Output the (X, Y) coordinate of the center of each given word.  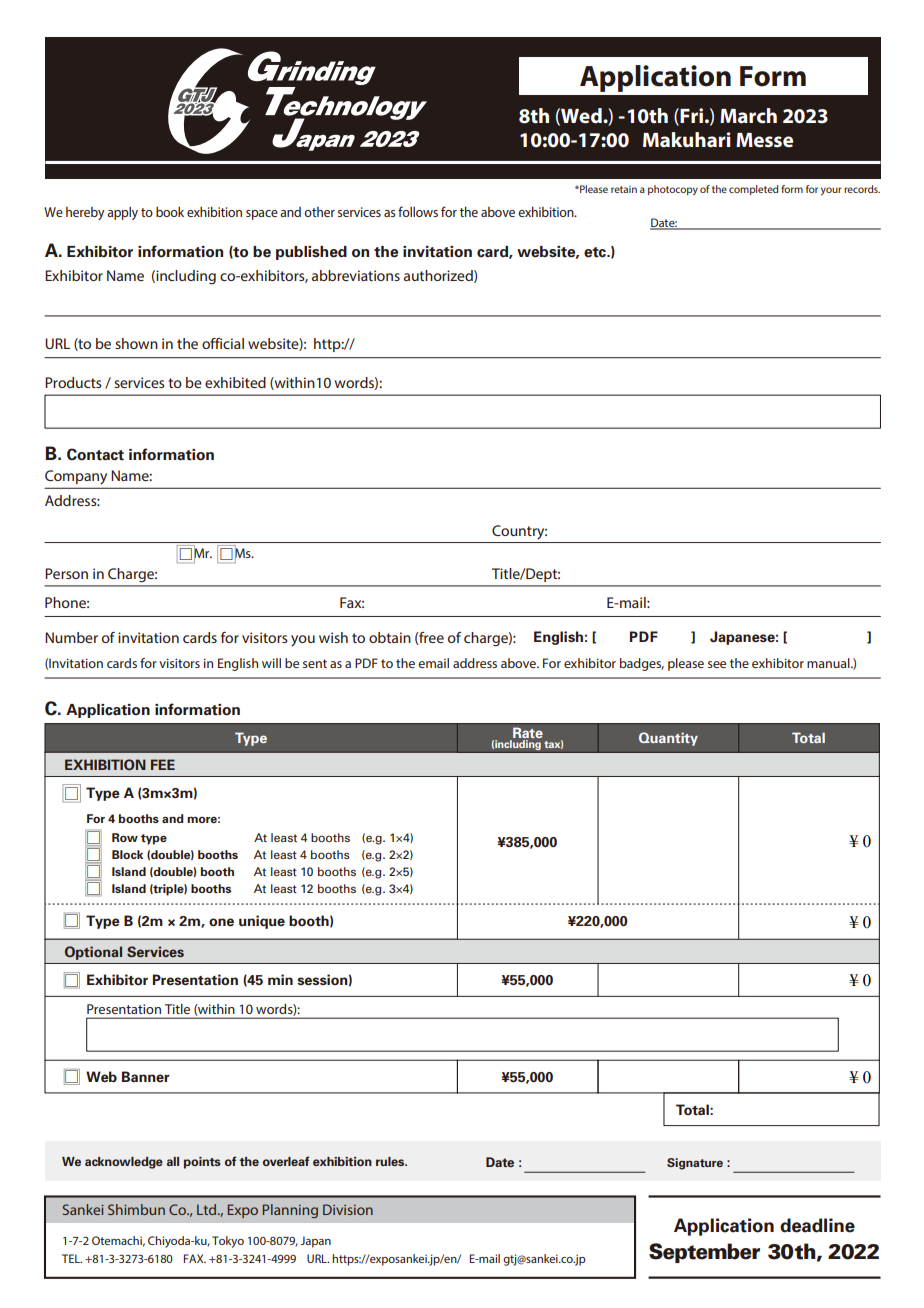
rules (391, 1161)
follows (418, 211)
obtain (390, 637)
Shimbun (136, 1209)
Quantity (668, 739)
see (717, 664)
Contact (95, 454)
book (170, 212)
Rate (527, 734)
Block (127, 854)
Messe (764, 140)
